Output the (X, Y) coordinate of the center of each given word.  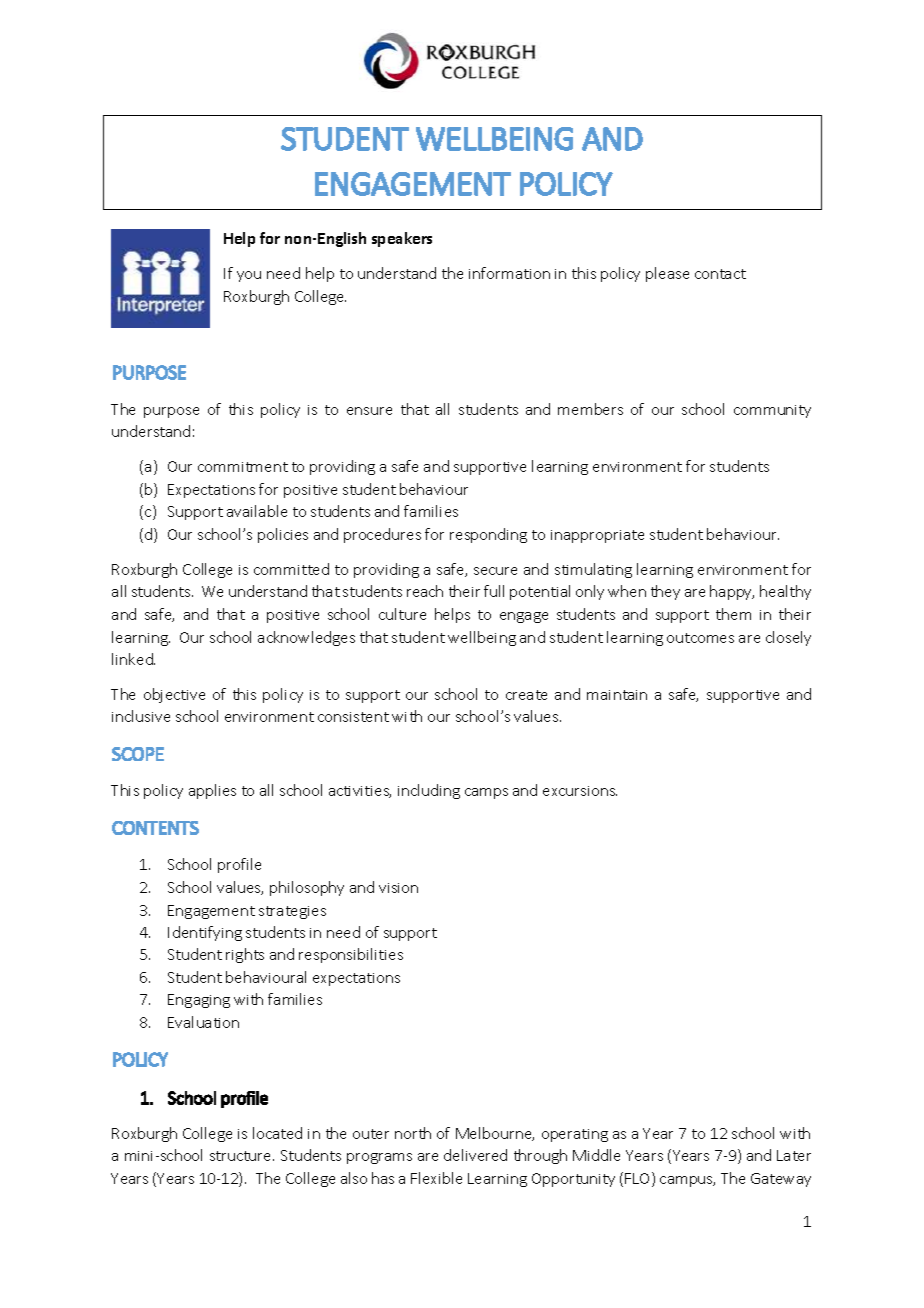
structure (242, 1156)
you (249, 276)
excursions (580, 791)
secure (495, 571)
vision (398, 888)
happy (732, 592)
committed (291, 569)
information (509, 273)
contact (720, 274)
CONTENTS (155, 828)
